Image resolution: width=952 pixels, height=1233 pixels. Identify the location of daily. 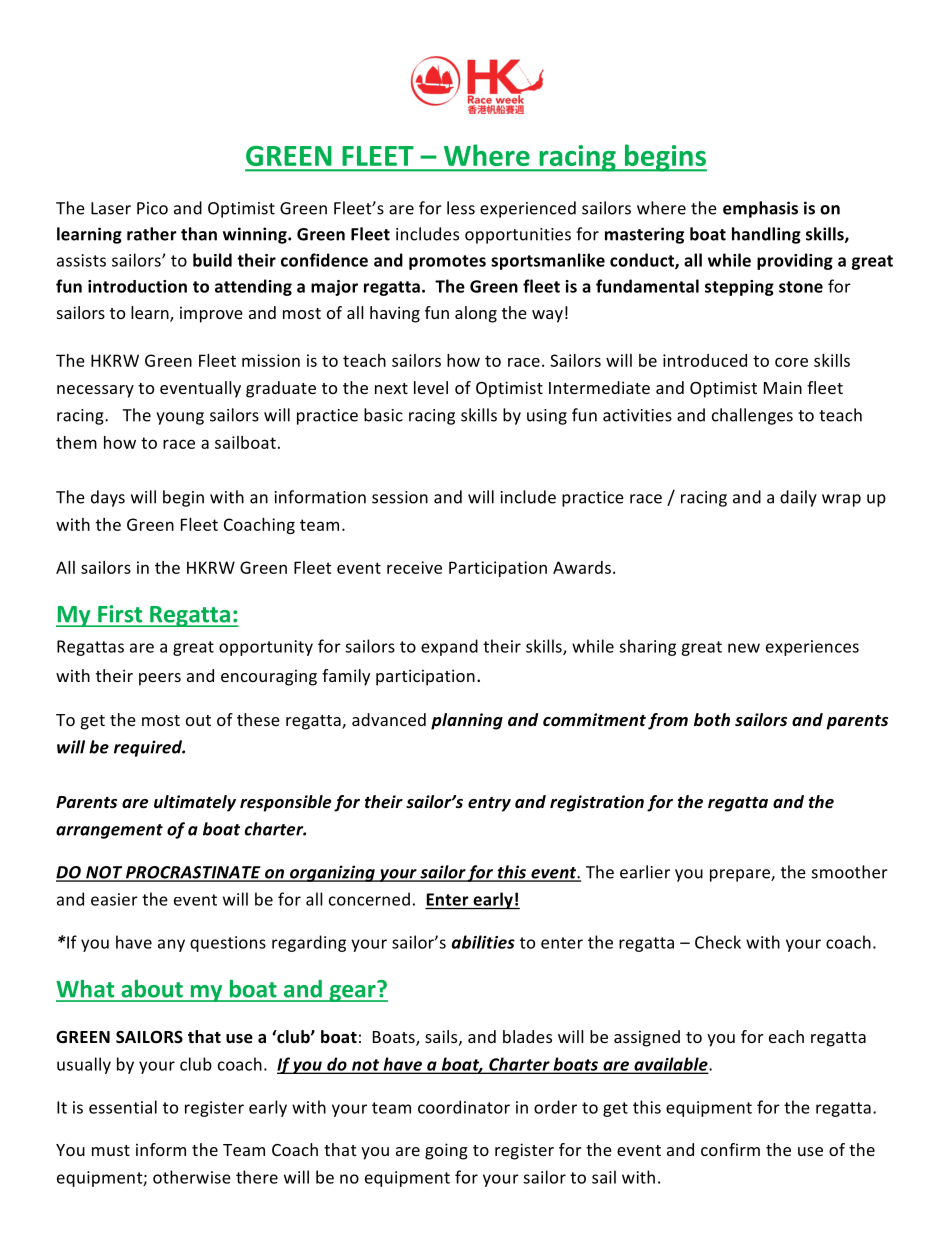
(798, 498).
